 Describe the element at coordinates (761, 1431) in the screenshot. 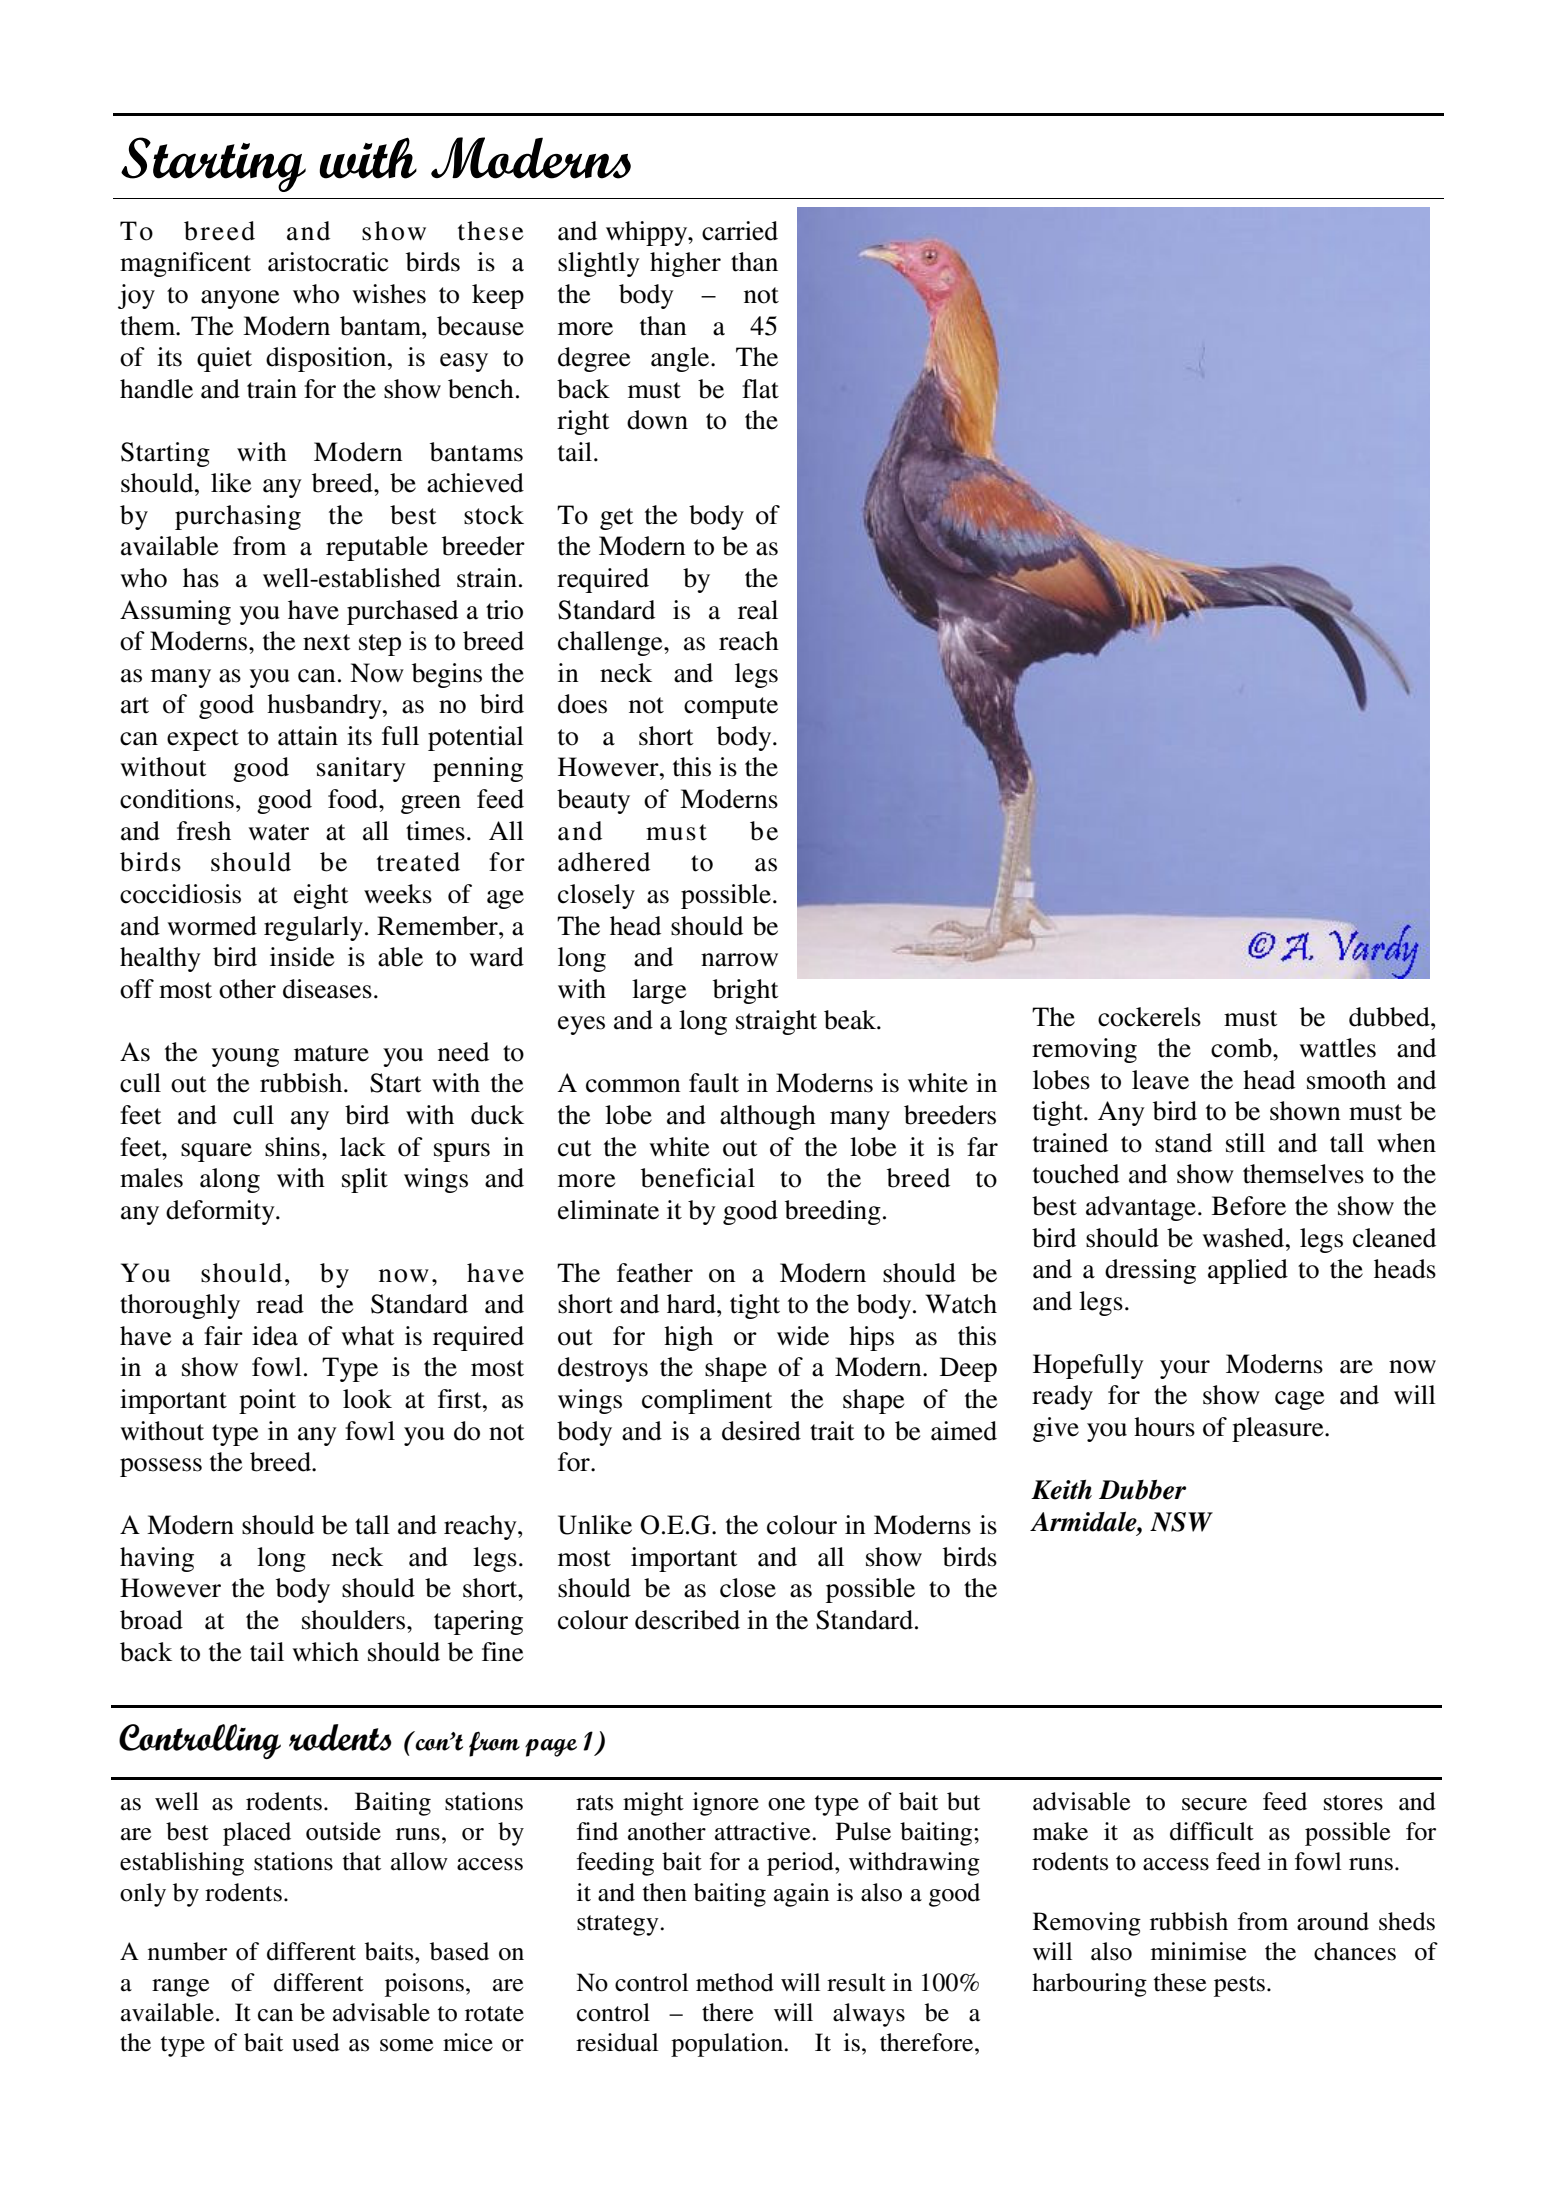

I see `desired` at that location.
